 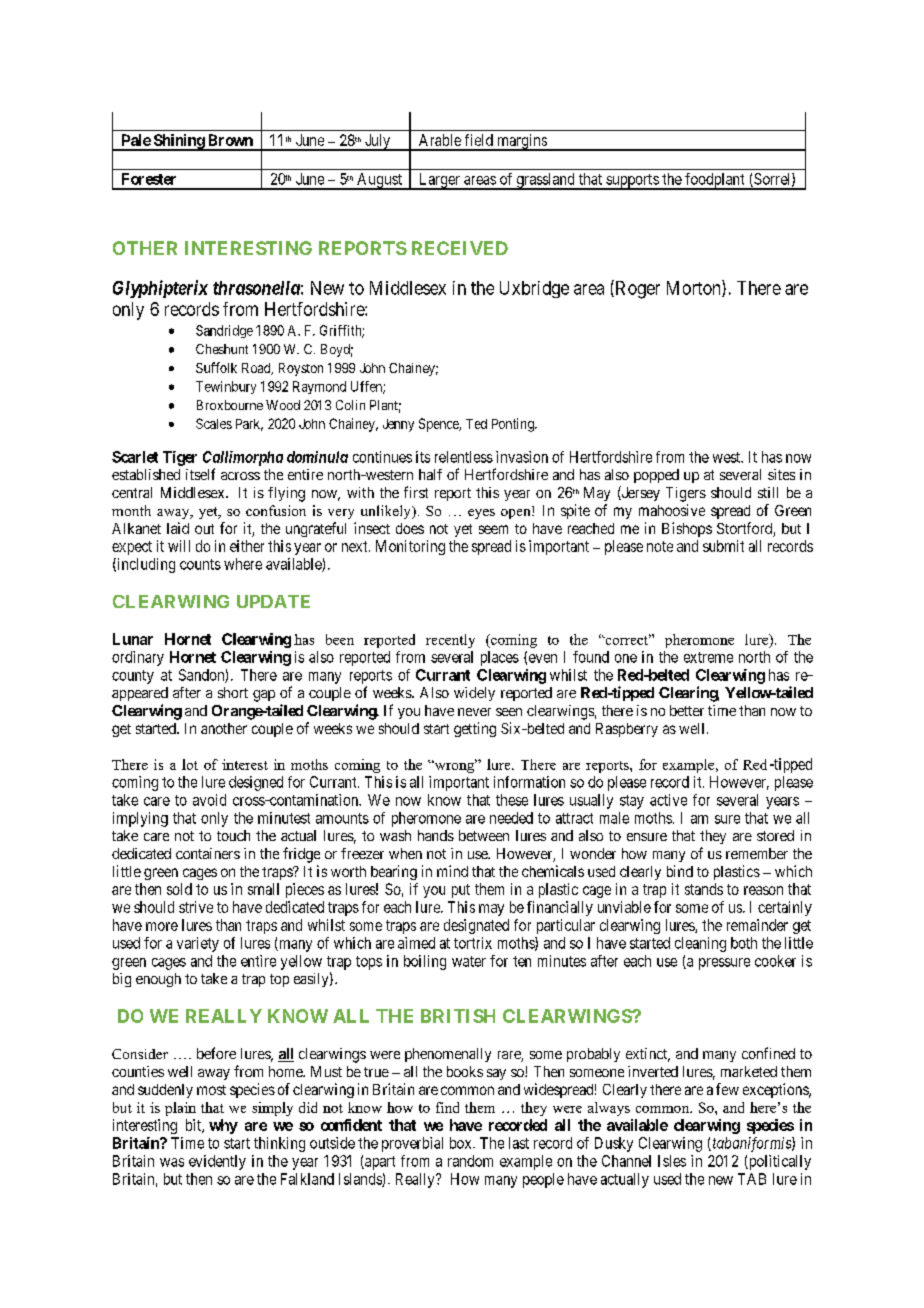 I want to click on extreme, so click(x=708, y=657).
